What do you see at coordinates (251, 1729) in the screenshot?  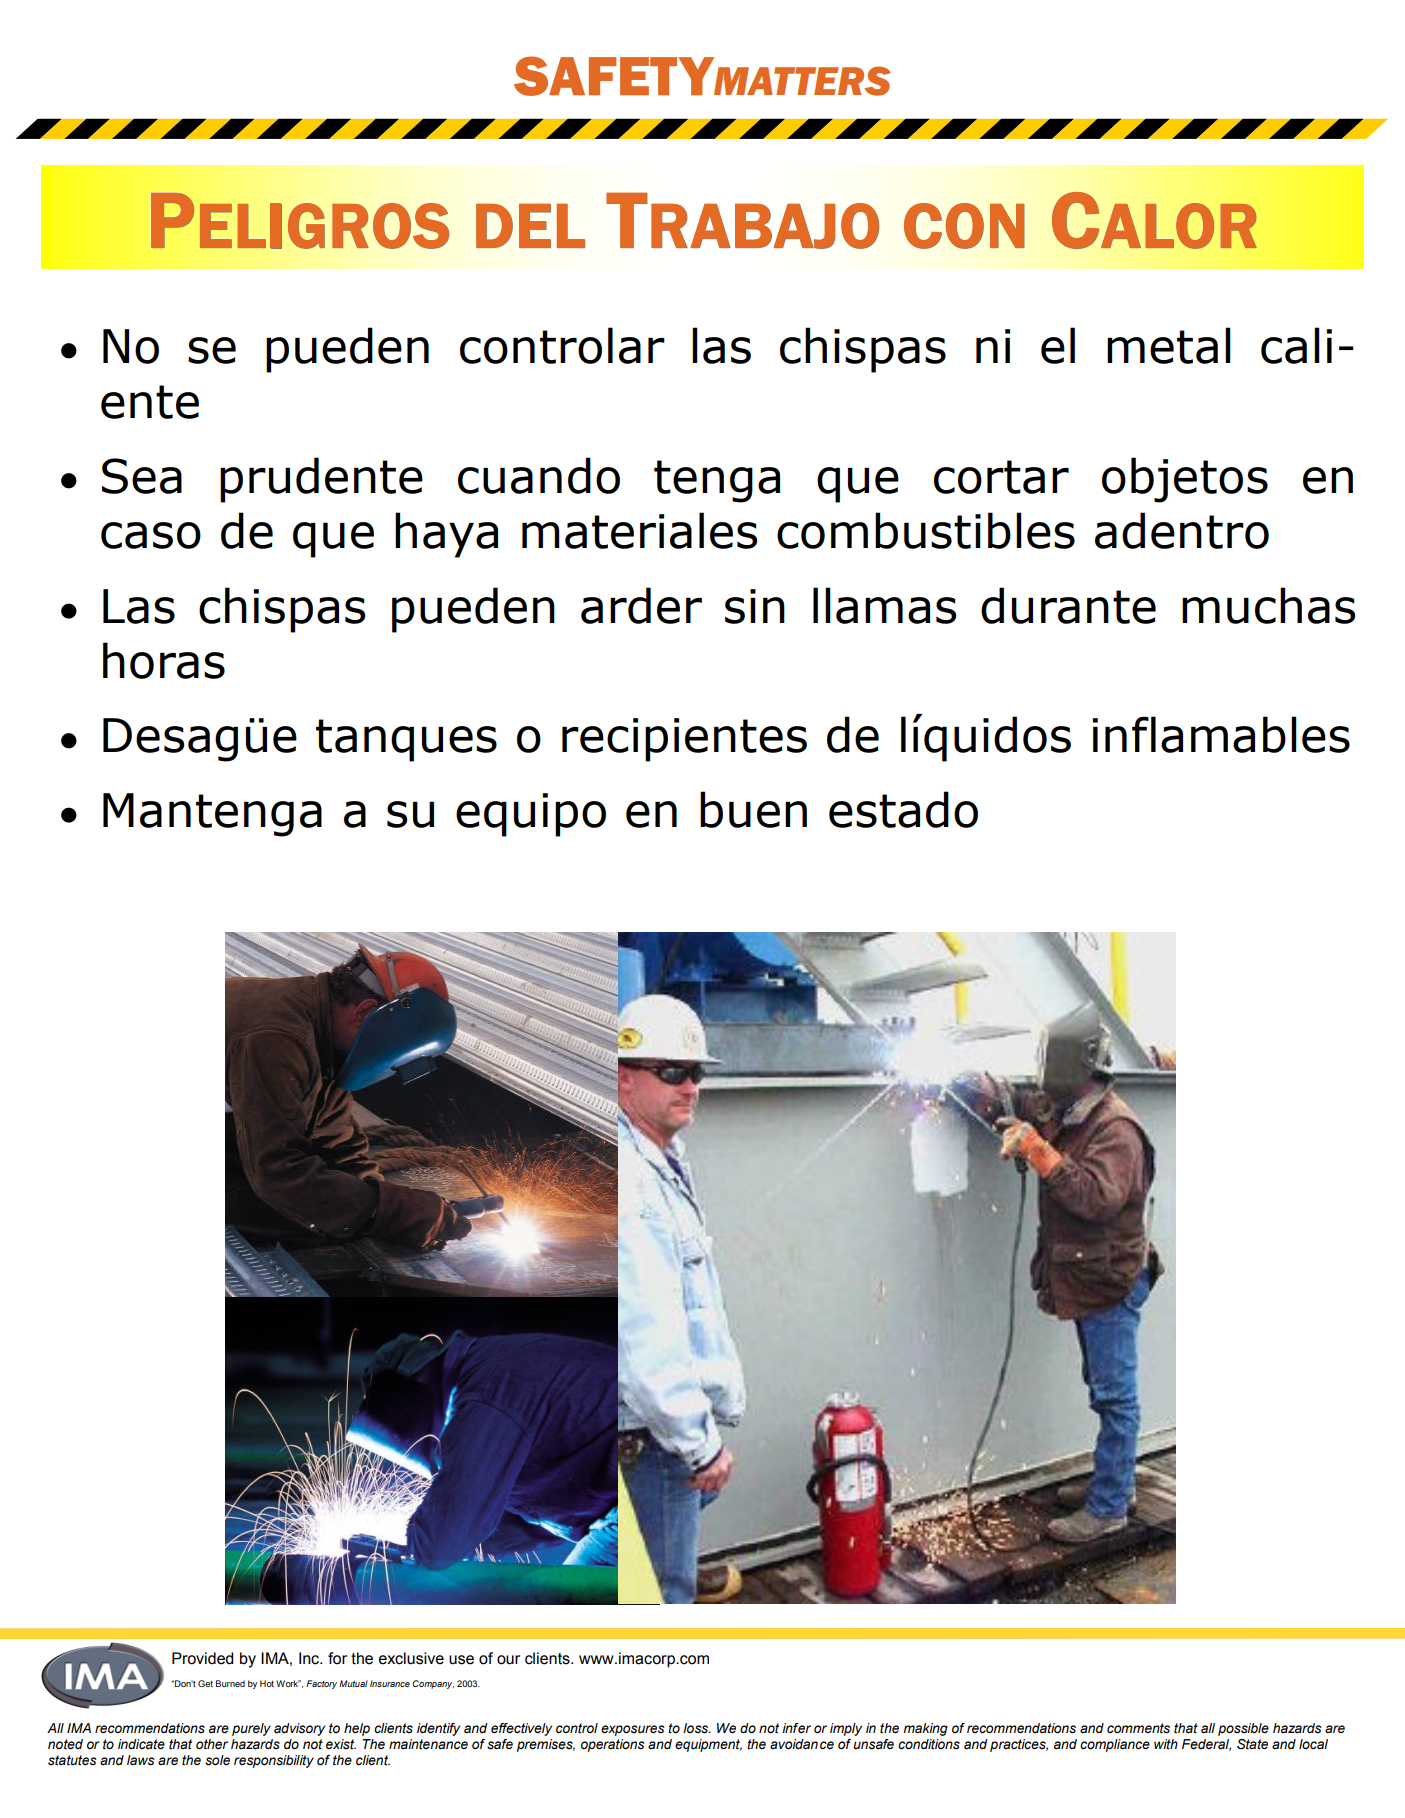 I see `purely` at bounding box center [251, 1729].
